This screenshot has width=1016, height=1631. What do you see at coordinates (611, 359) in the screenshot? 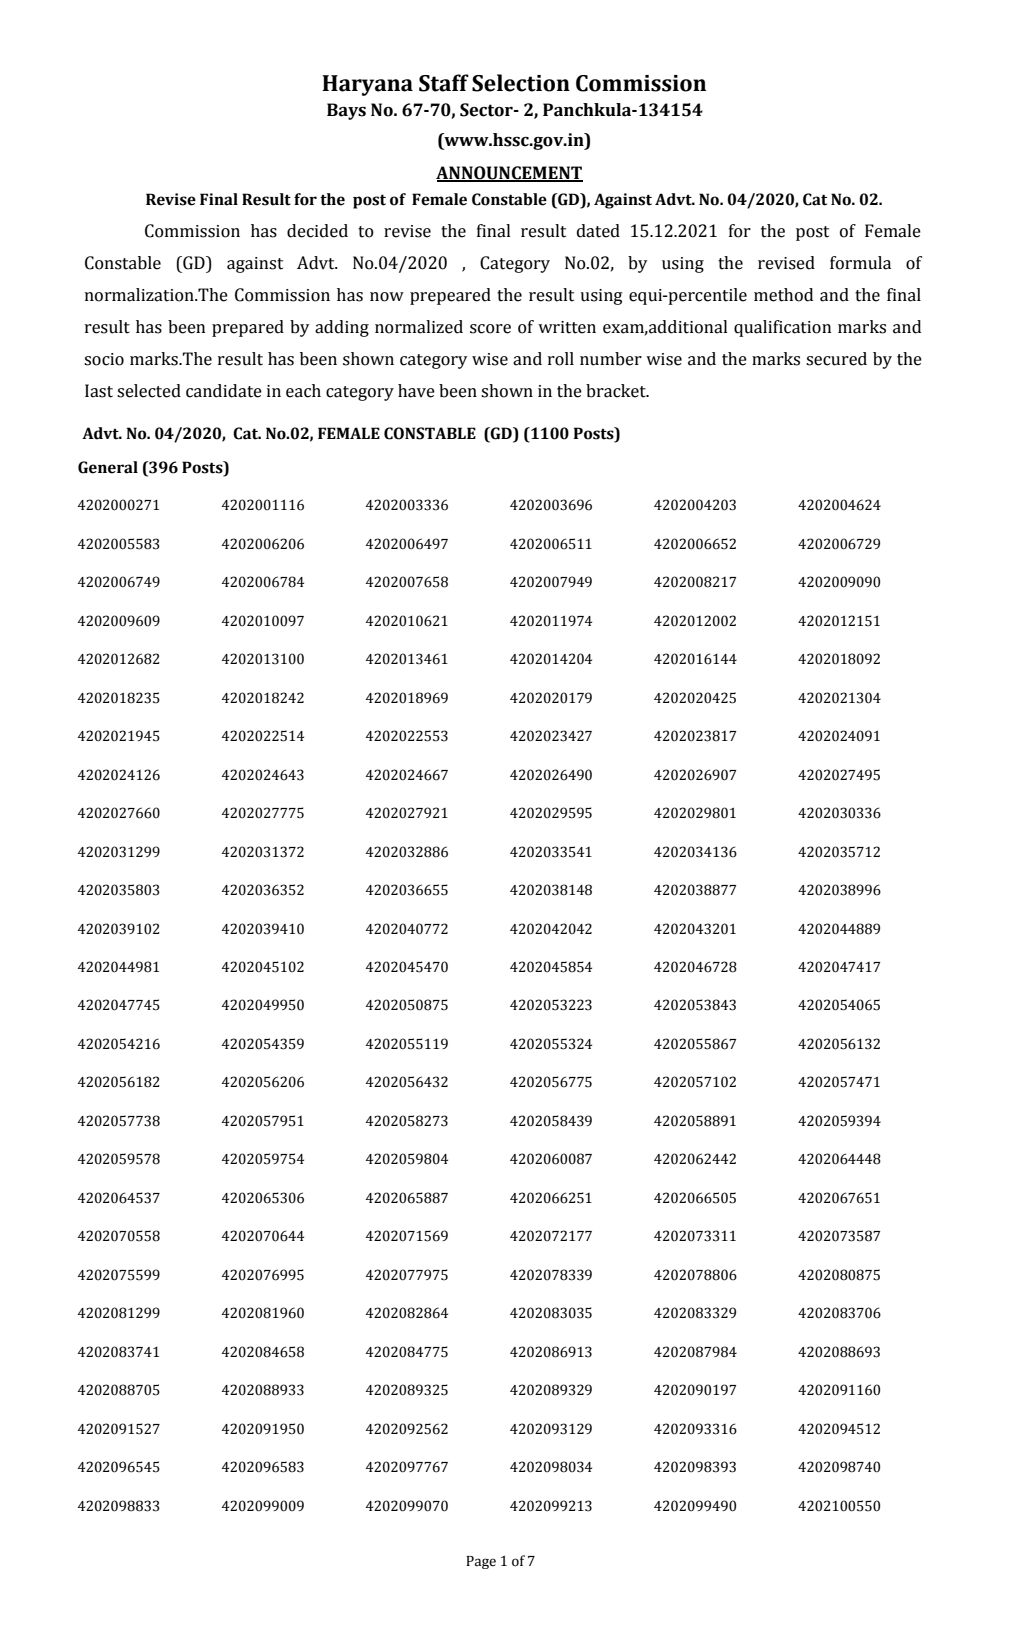
I see `number` at bounding box center [611, 359].
